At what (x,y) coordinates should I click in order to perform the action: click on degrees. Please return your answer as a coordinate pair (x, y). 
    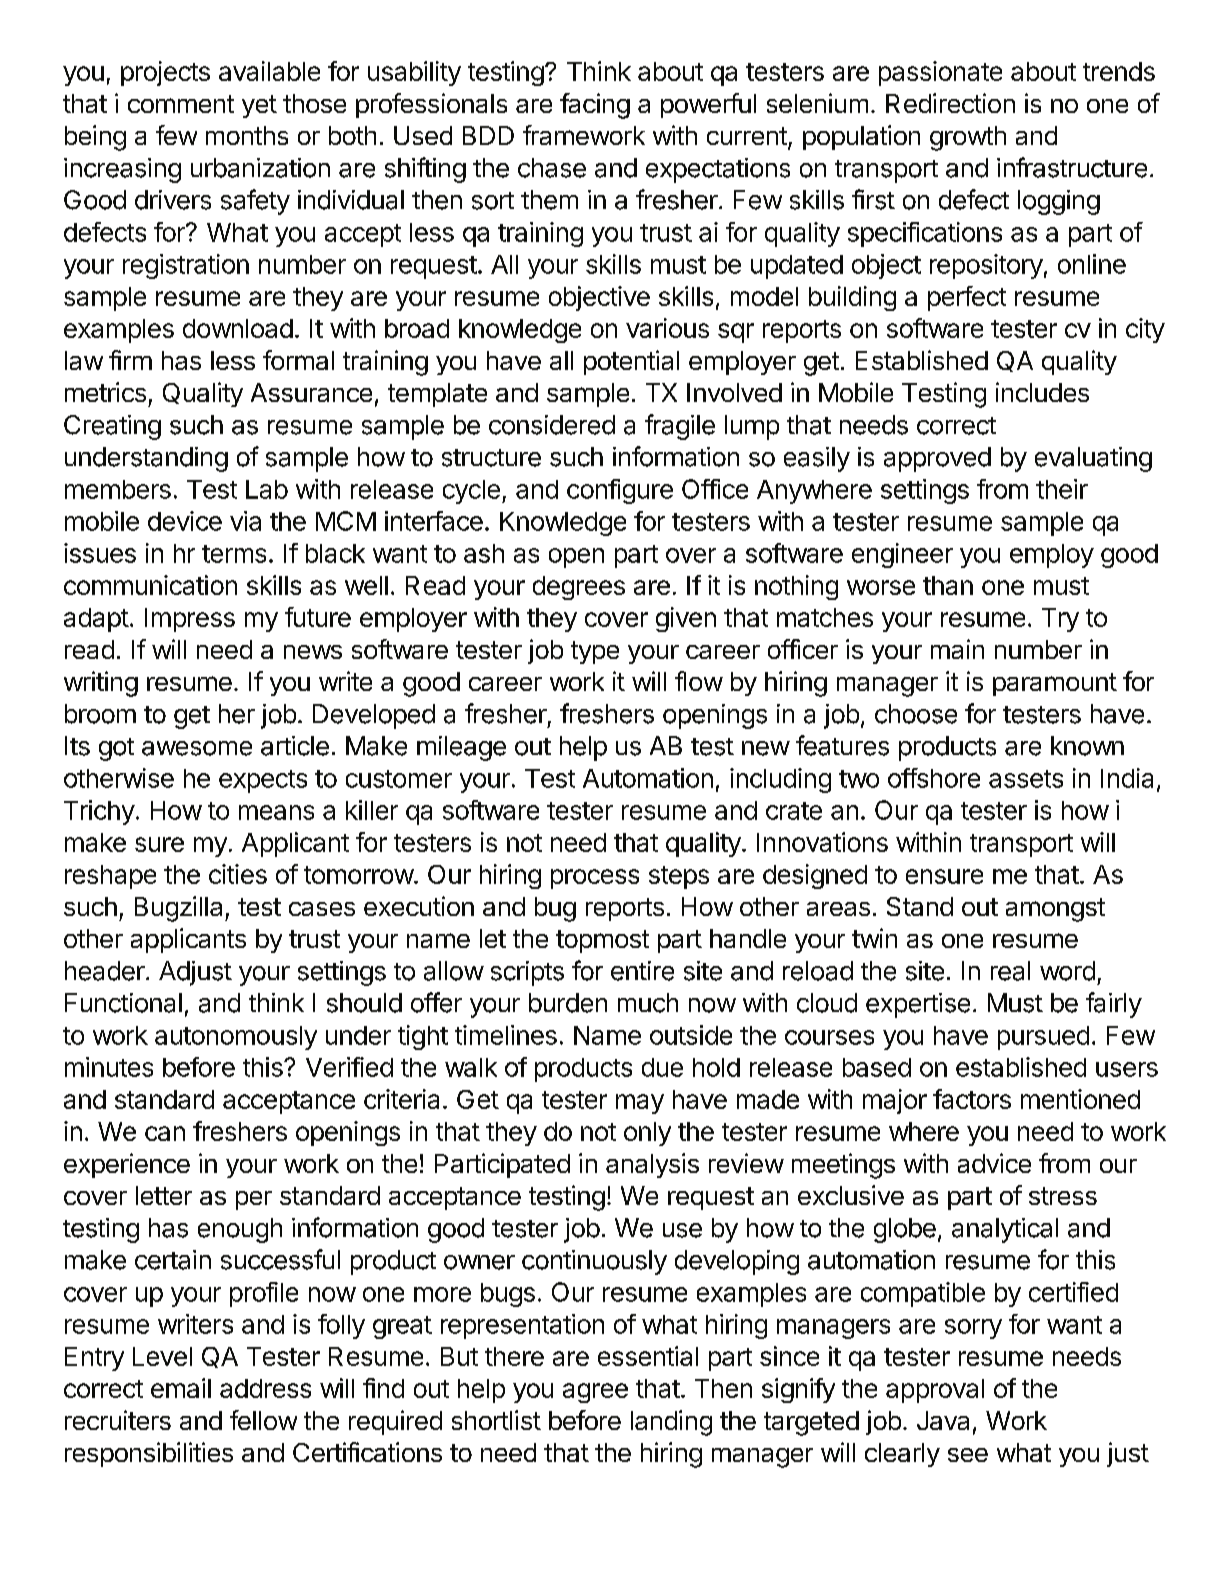
    Looking at the image, I should click on (579, 588).
